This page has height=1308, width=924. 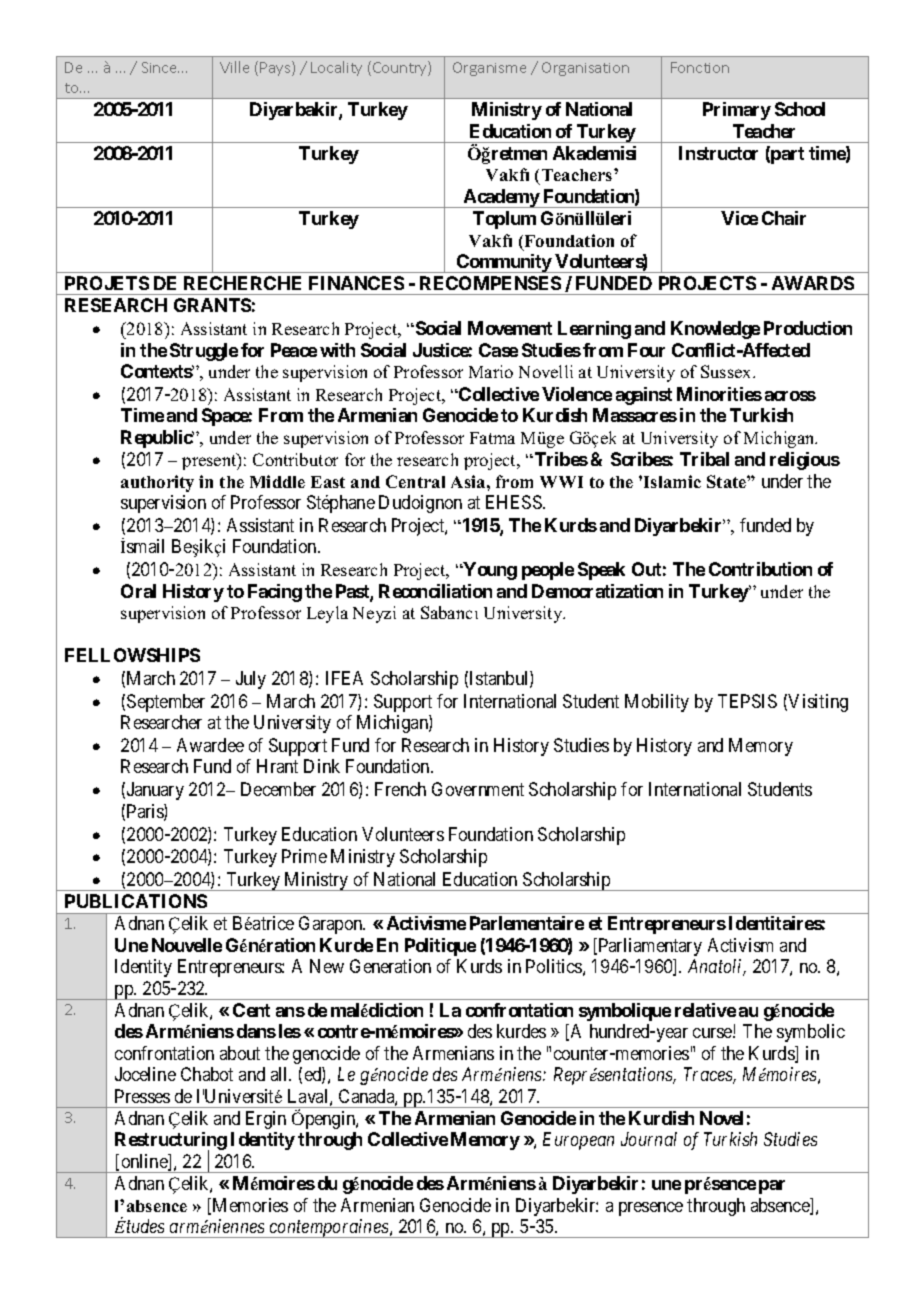 What do you see at coordinates (578, 1141) in the page?
I see `European` at bounding box center [578, 1141].
